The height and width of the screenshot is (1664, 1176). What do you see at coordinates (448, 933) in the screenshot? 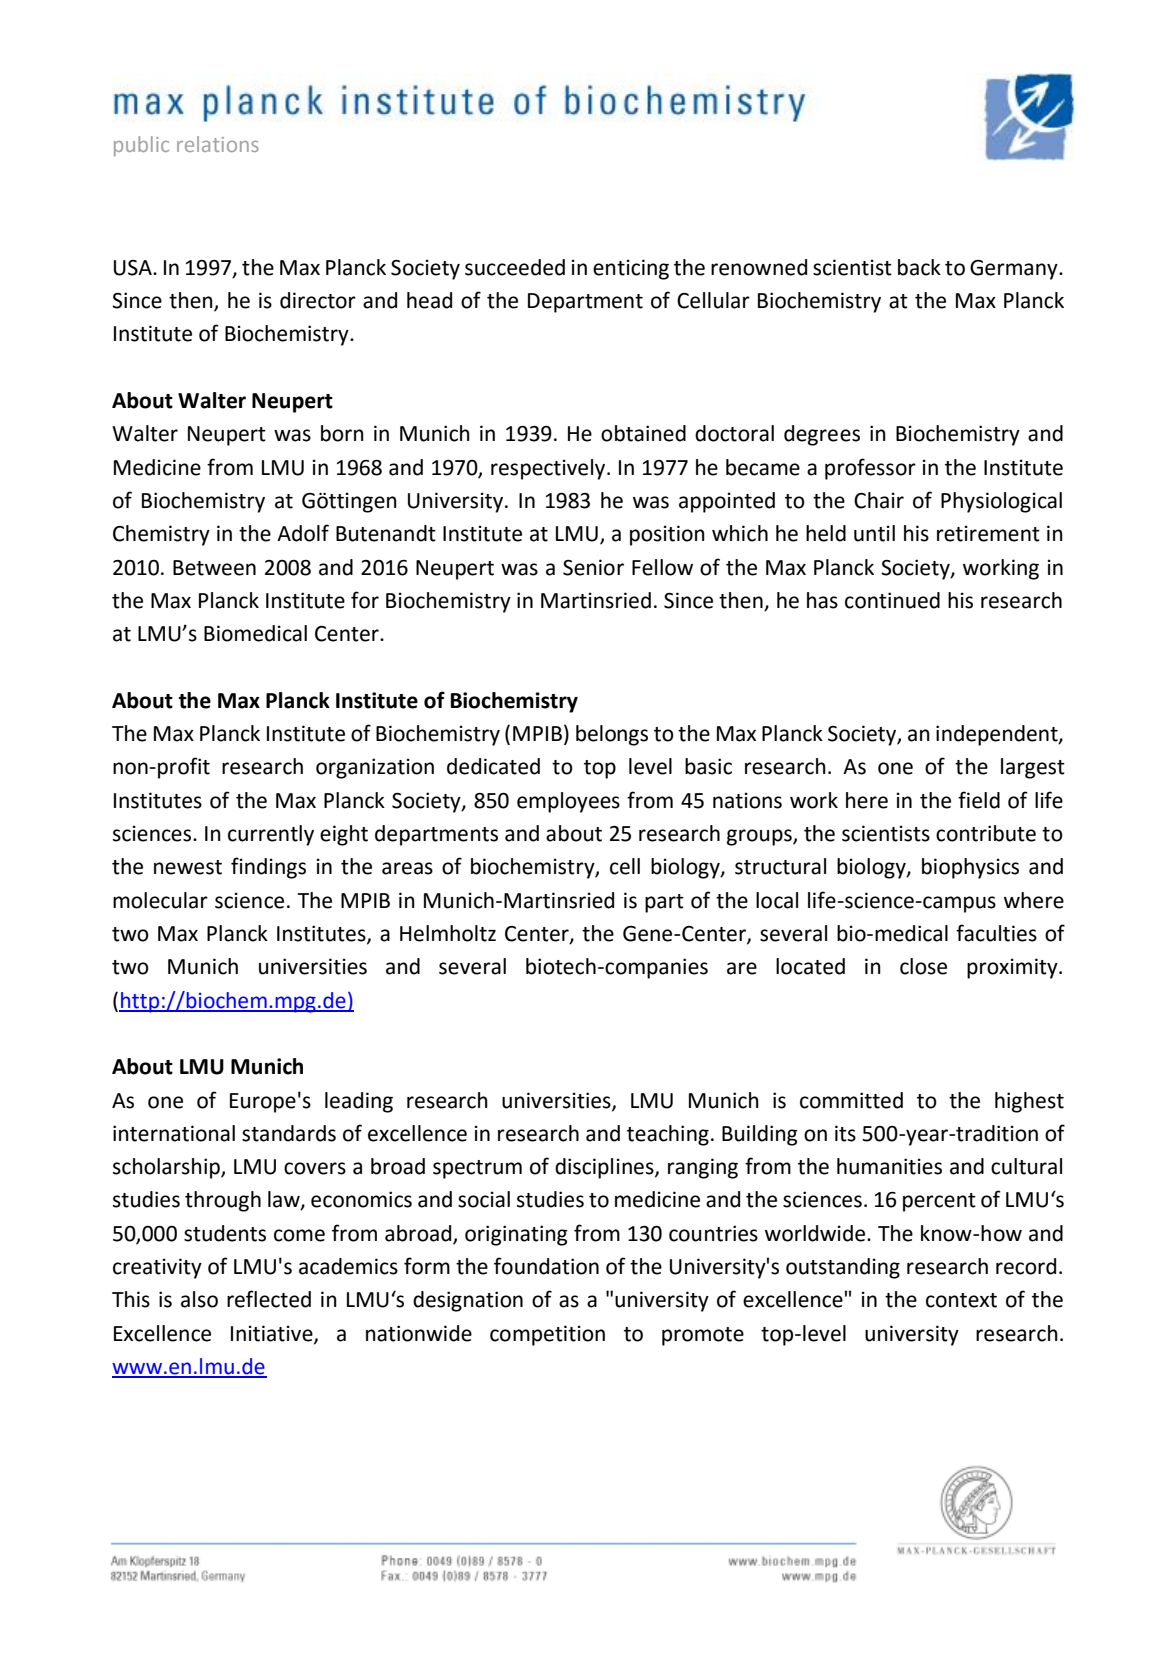
I see `Helmholtz` at bounding box center [448, 933].
